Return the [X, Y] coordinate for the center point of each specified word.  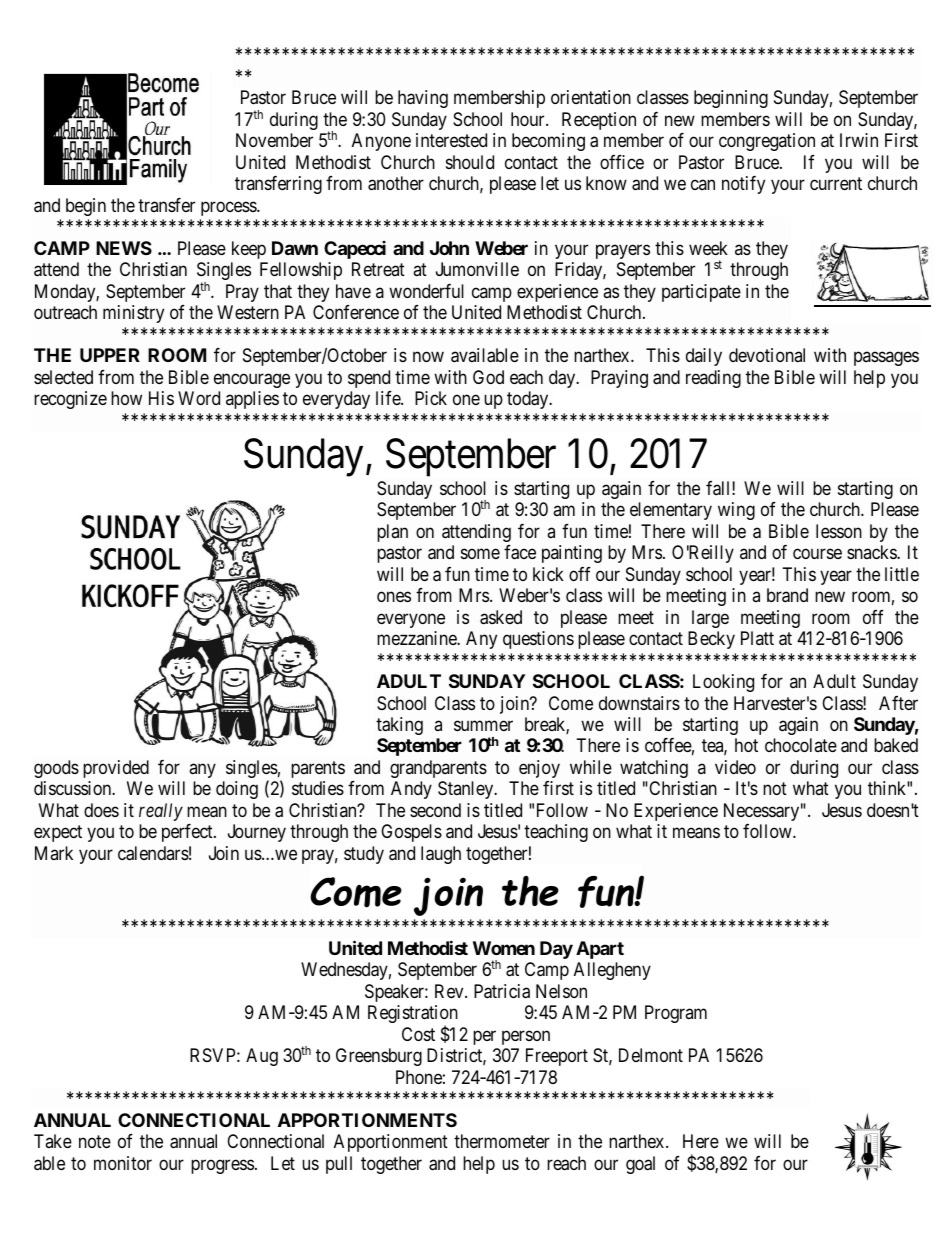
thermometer [502, 1141]
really [161, 812]
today [529, 400]
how [126, 398]
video [735, 767]
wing [736, 511]
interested [451, 140]
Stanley [467, 790]
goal [640, 1165]
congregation [767, 142]
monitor [123, 1163]
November [274, 140]
